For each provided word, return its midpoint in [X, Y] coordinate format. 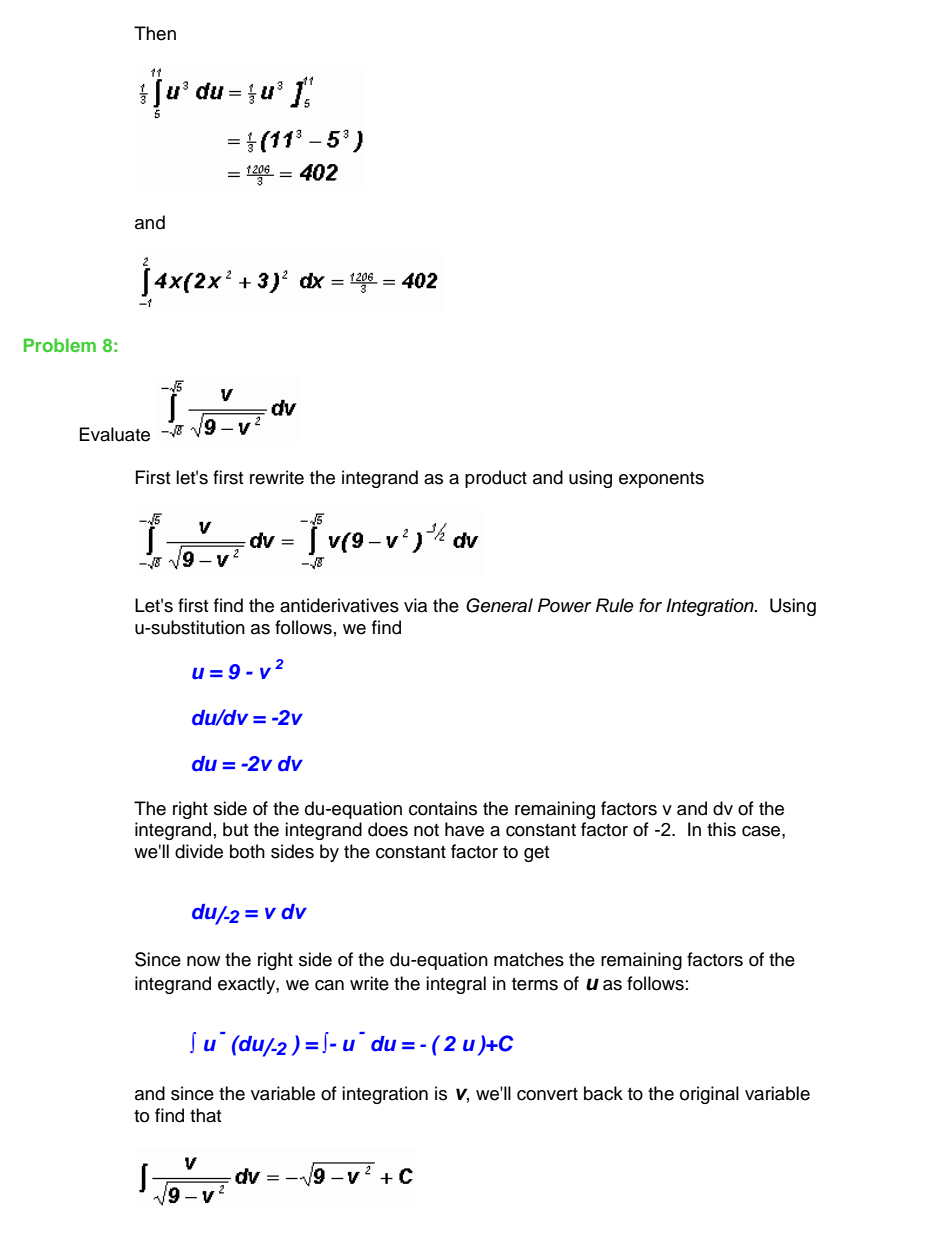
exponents [661, 480]
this [721, 829]
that [205, 1115]
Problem [60, 345]
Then [155, 33]
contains [443, 808]
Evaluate [115, 434]
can [329, 985]
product [496, 479]
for [650, 605]
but [235, 829]
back [603, 1093]
